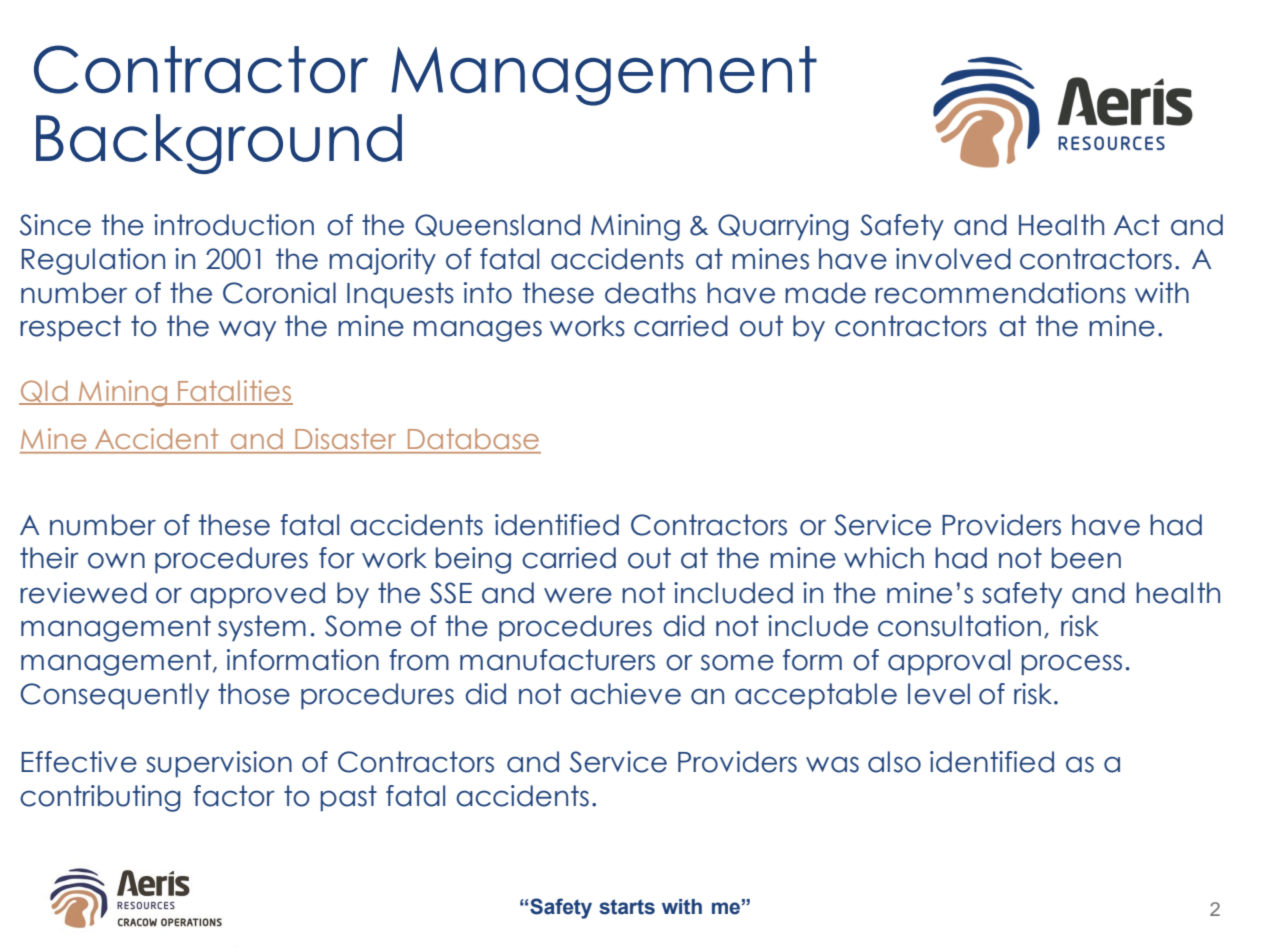 Image resolution: width=1270 pixels, height=952 pixels. I want to click on manufacturers, so click(557, 660).
